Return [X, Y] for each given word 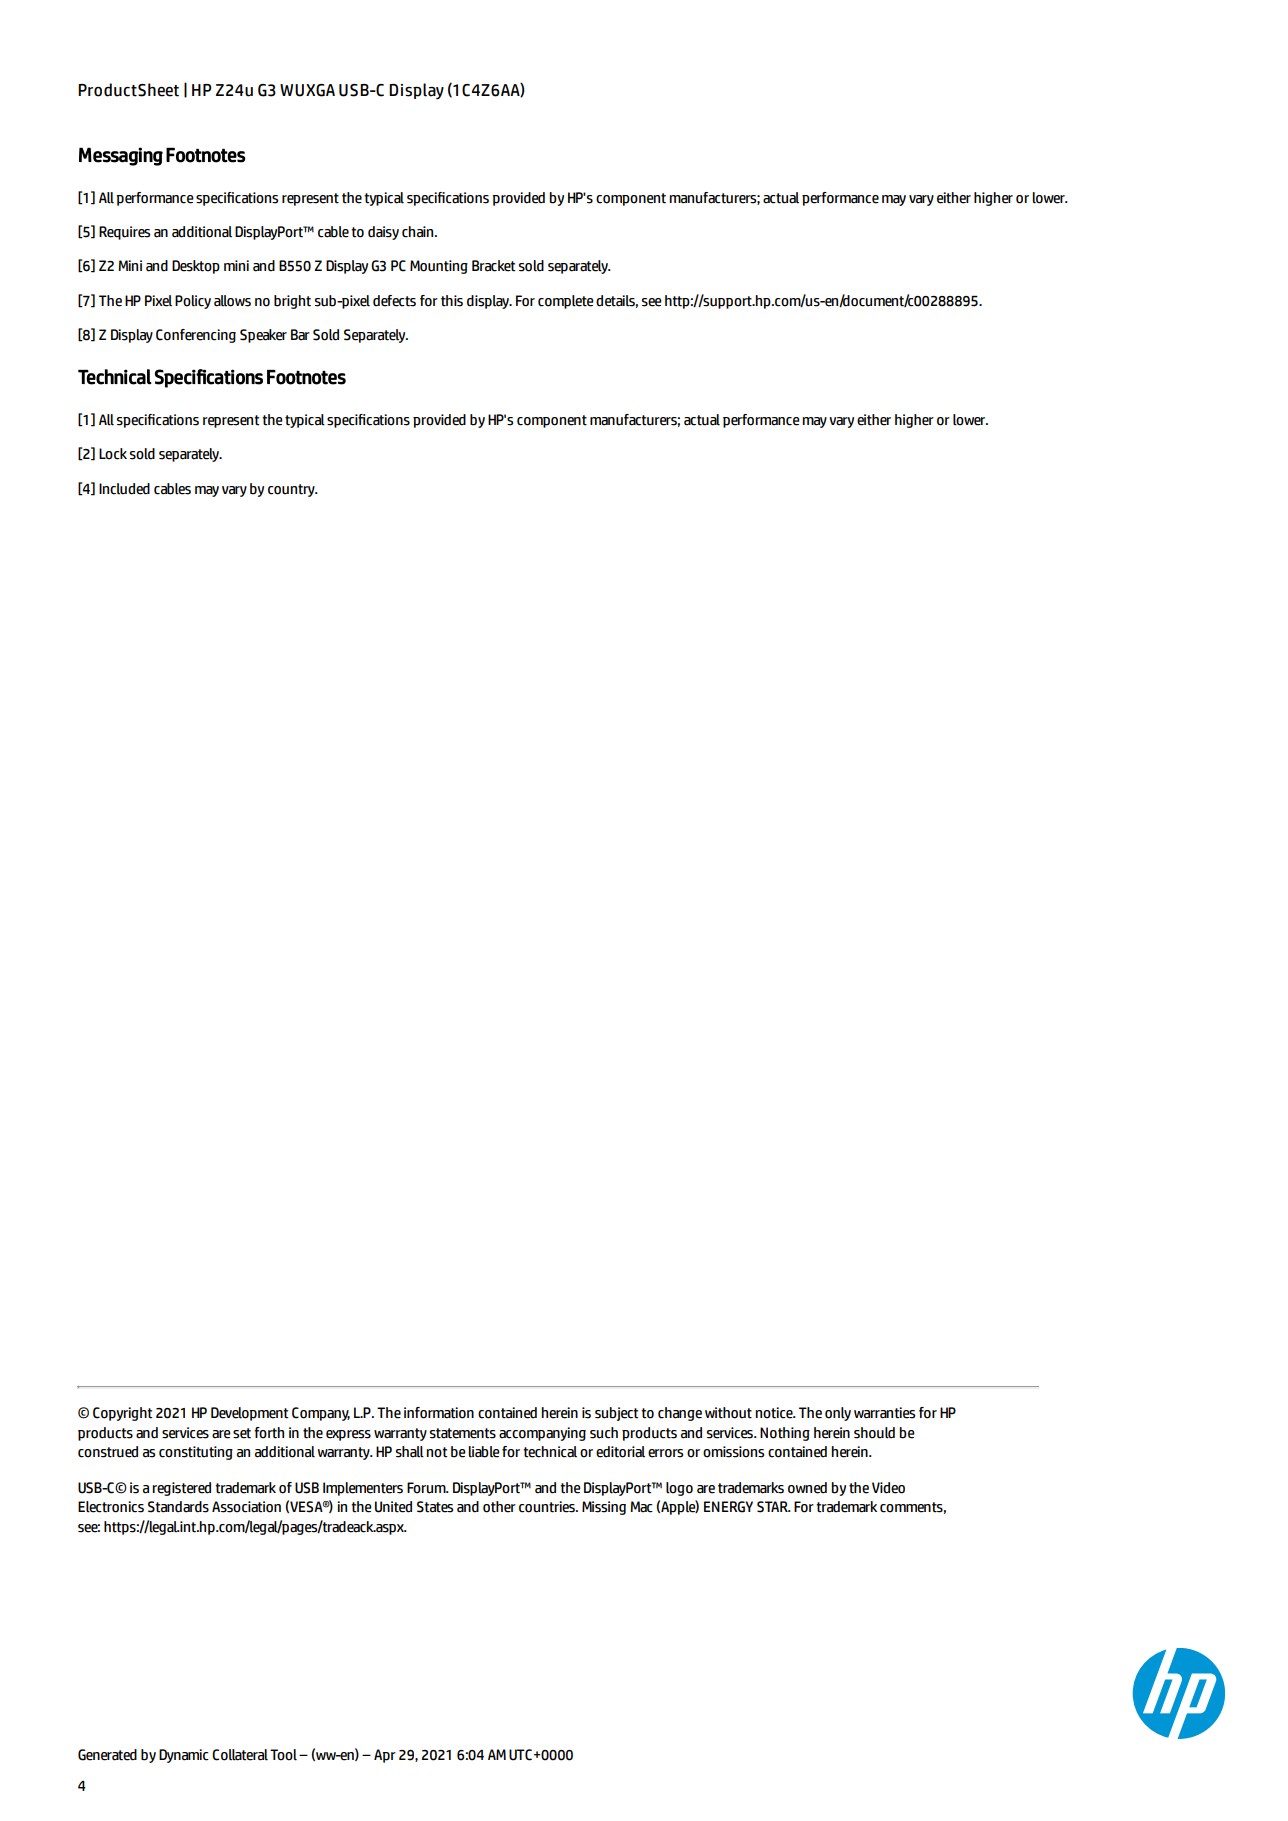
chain [419, 232]
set [242, 1433]
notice [775, 1413]
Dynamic [184, 1756]
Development [249, 1414]
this [452, 301]
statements [463, 1433]
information [439, 1413]
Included [124, 489]
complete [566, 302]
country [292, 490]
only [838, 1414]
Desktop [196, 267]
